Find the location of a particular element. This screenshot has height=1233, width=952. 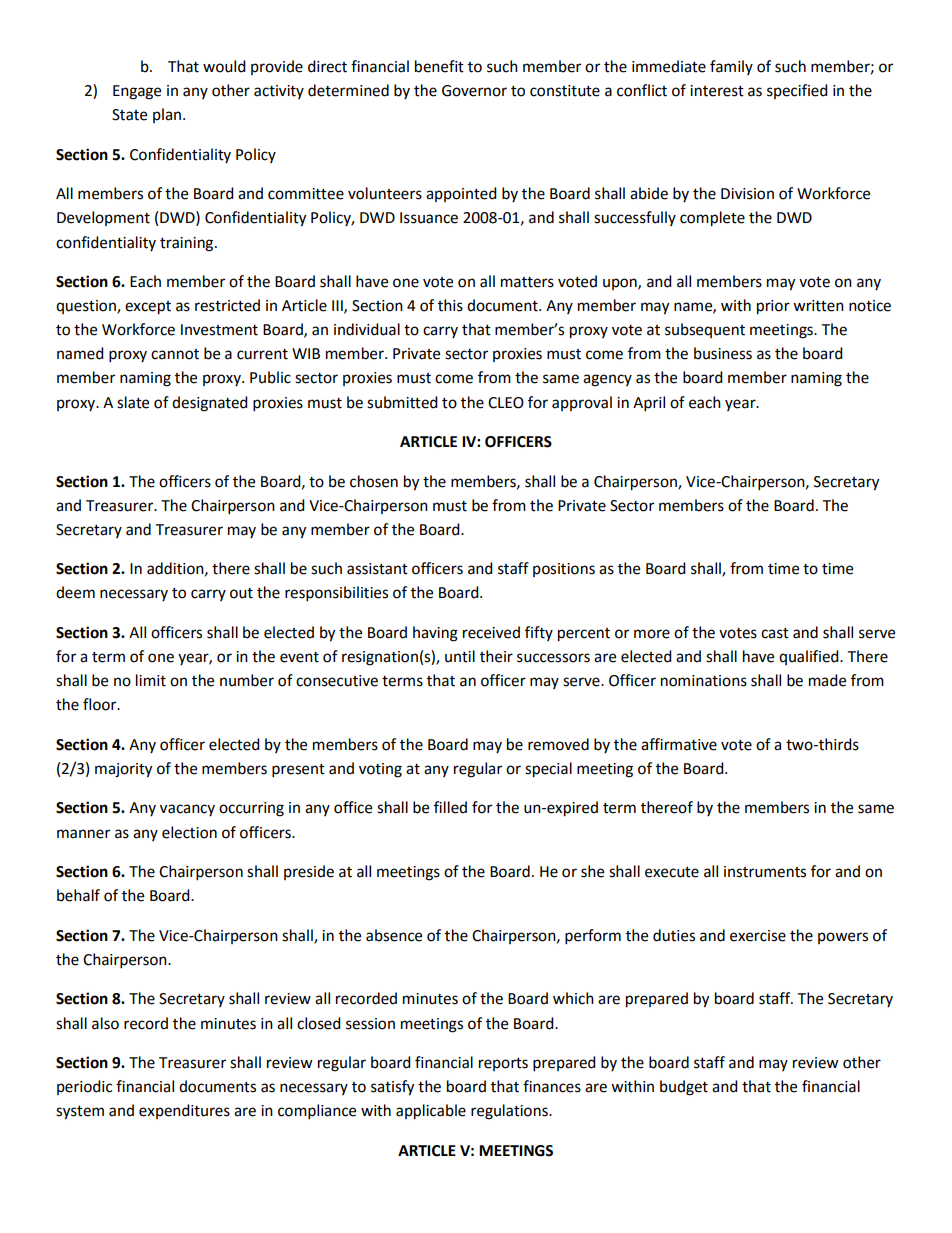

Governor is located at coordinates (474, 91).
